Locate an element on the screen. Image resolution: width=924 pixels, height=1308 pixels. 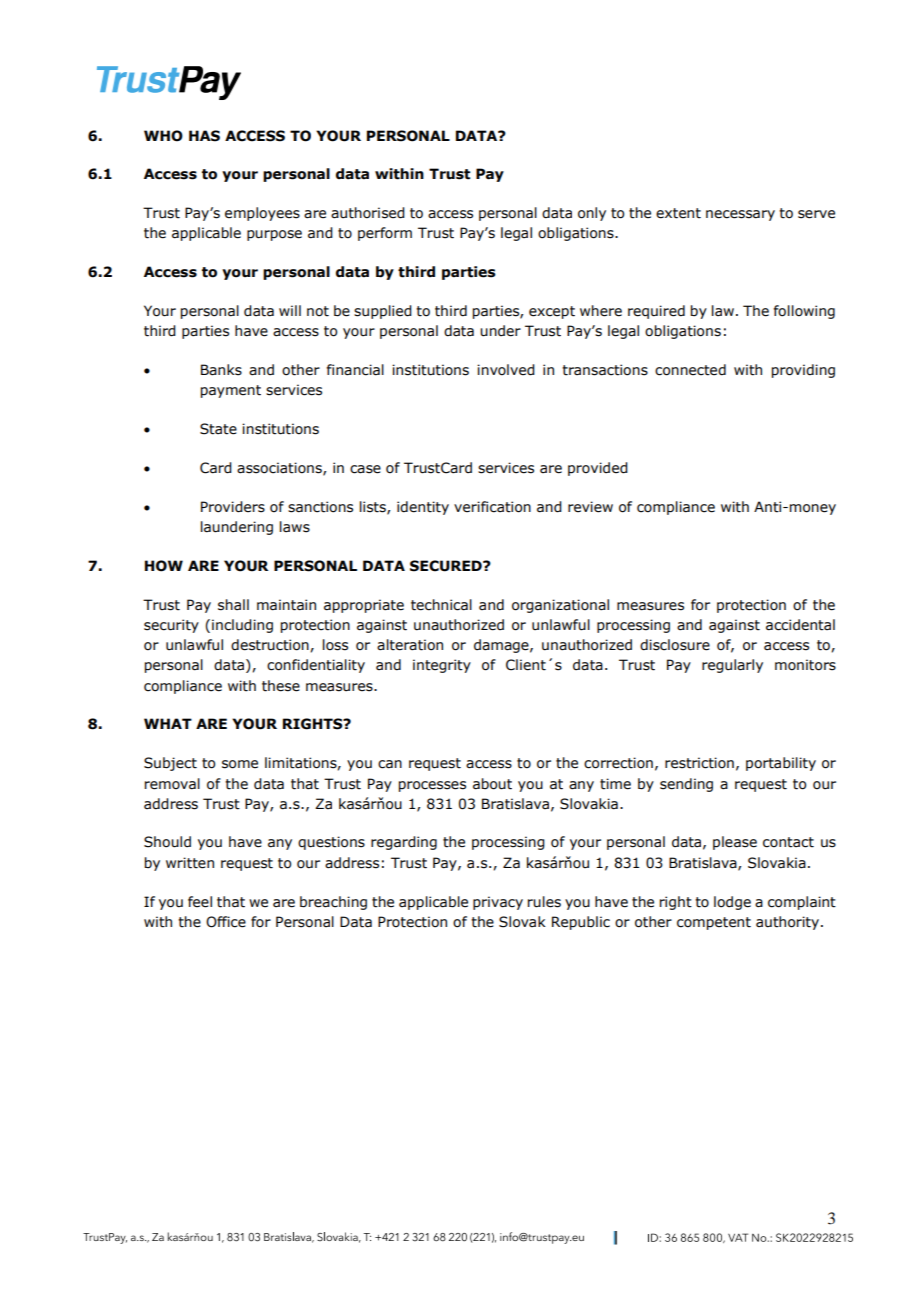
provided is located at coordinates (598, 469).
